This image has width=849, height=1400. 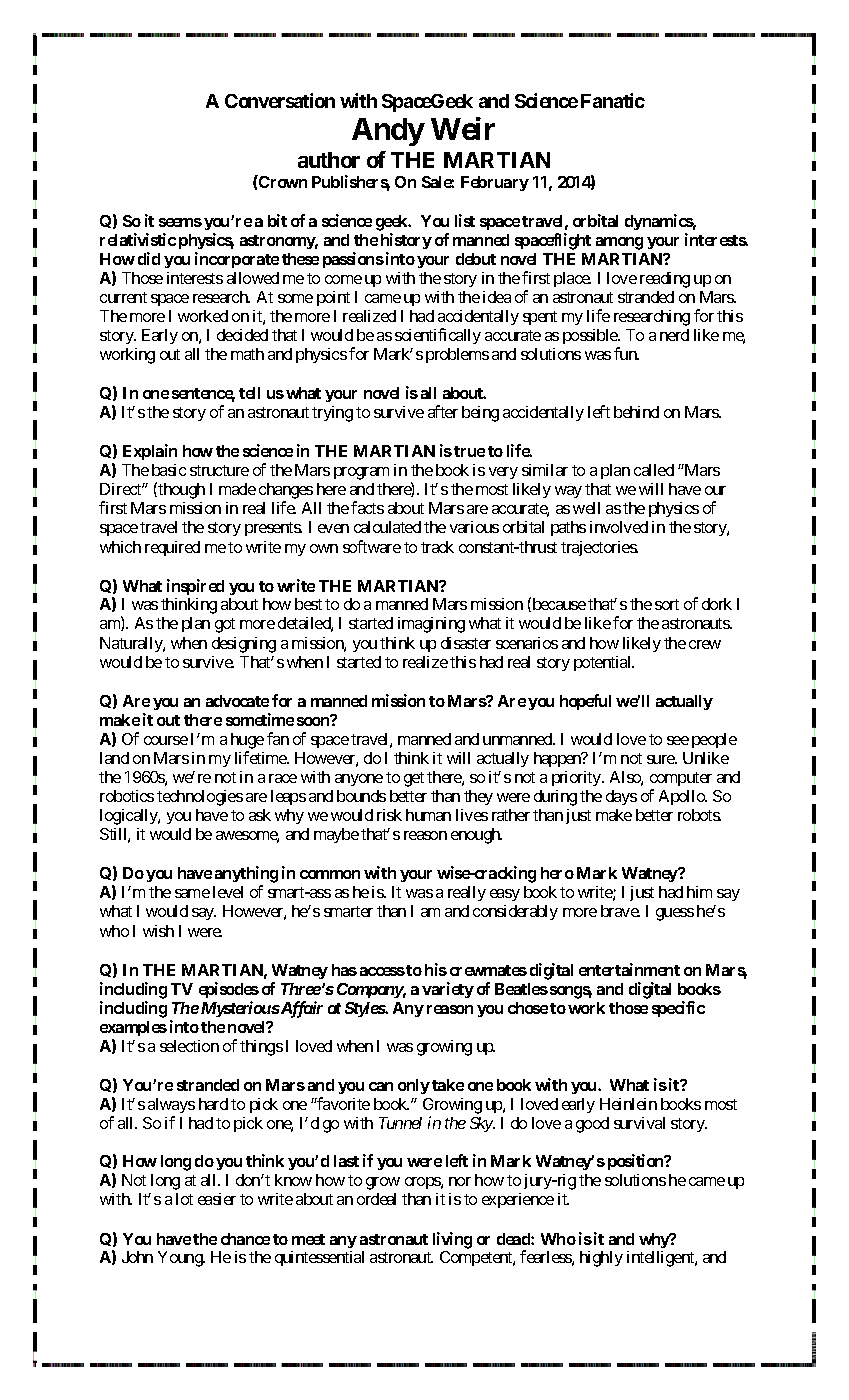 I want to click on Fanatic, so click(x=613, y=100).
